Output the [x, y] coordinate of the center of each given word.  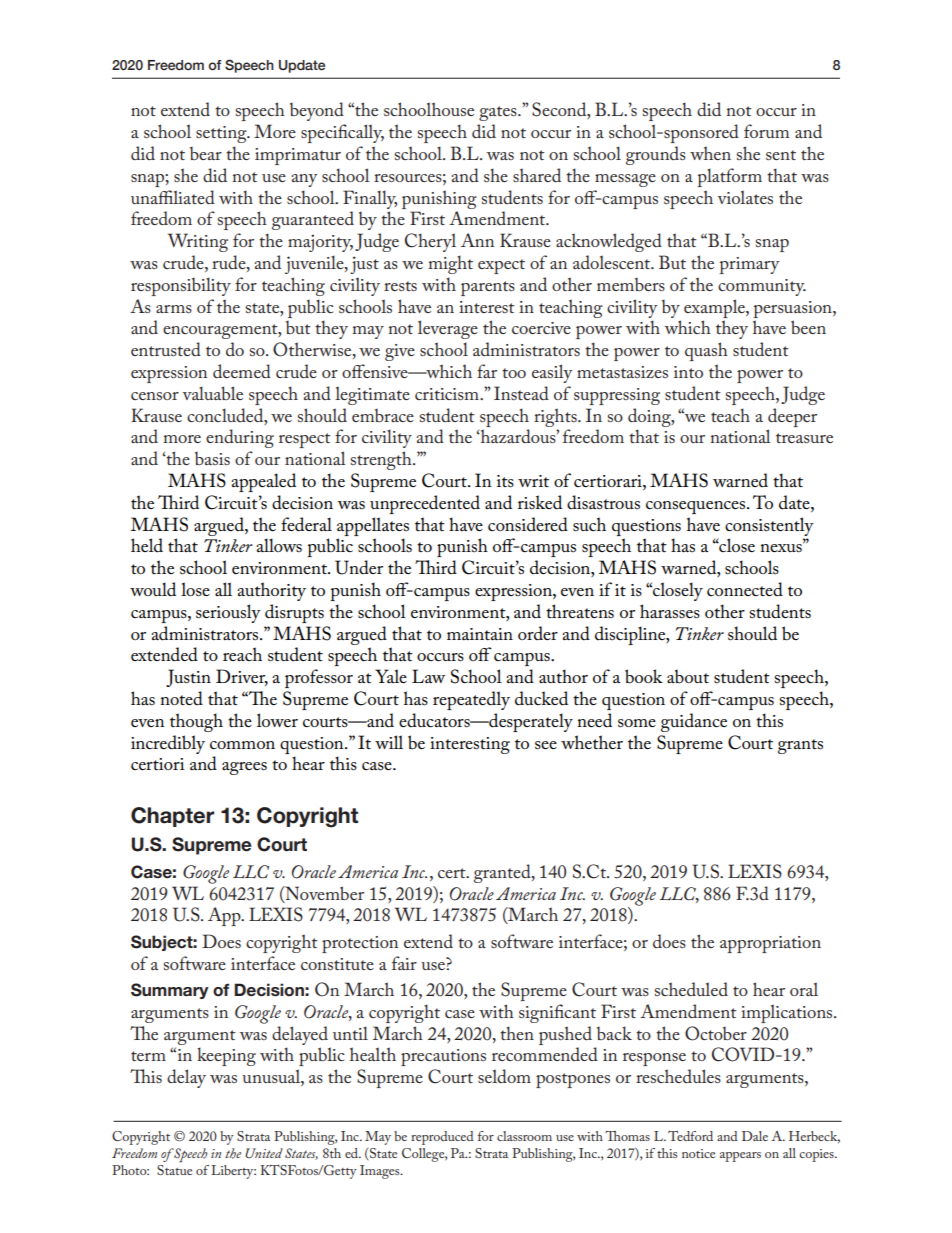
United [264, 1153]
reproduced [442, 1138]
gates [499, 113]
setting [222, 134]
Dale [755, 1136]
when [710, 153]
